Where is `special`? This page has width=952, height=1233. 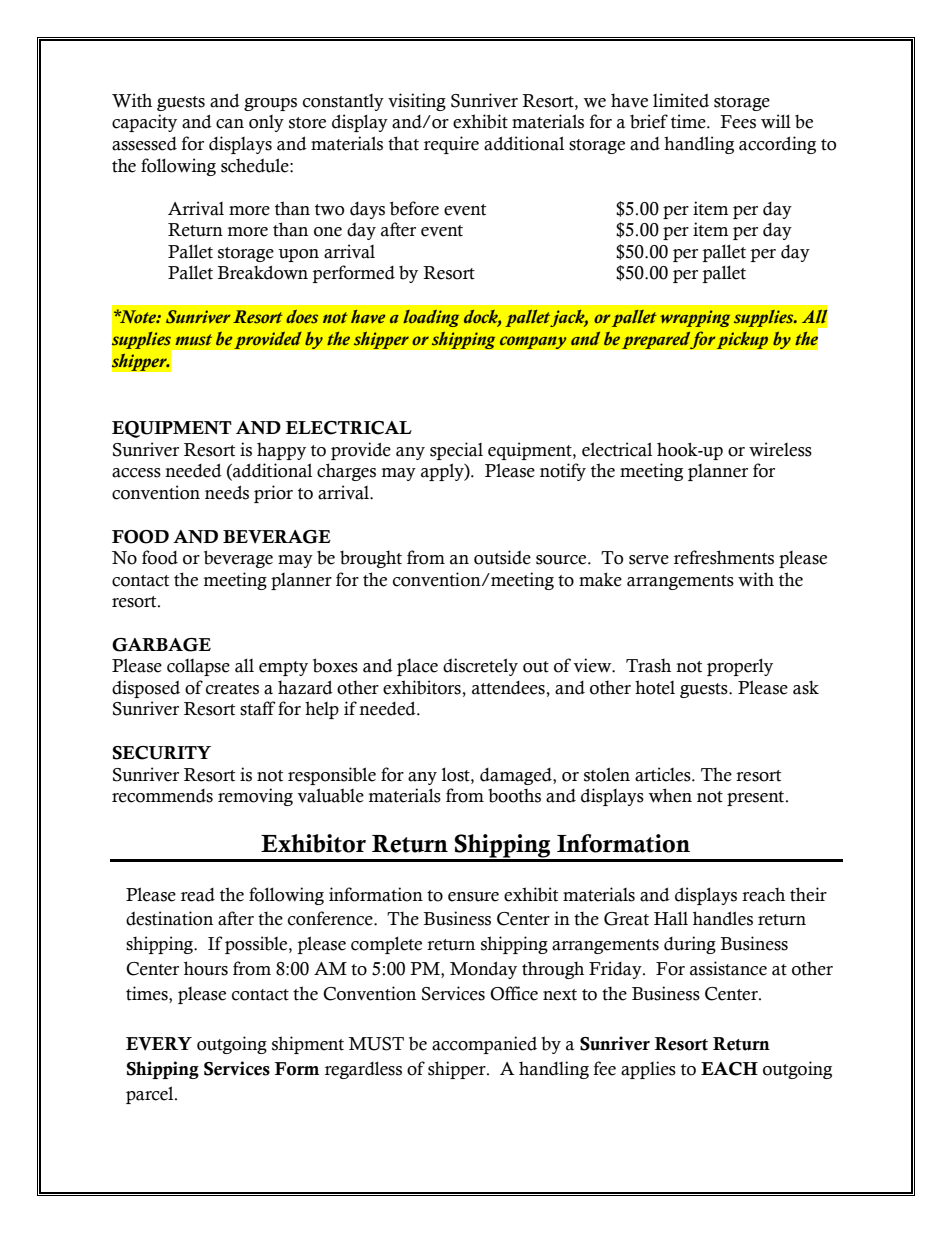 special is located at coordinates (456, 451).
